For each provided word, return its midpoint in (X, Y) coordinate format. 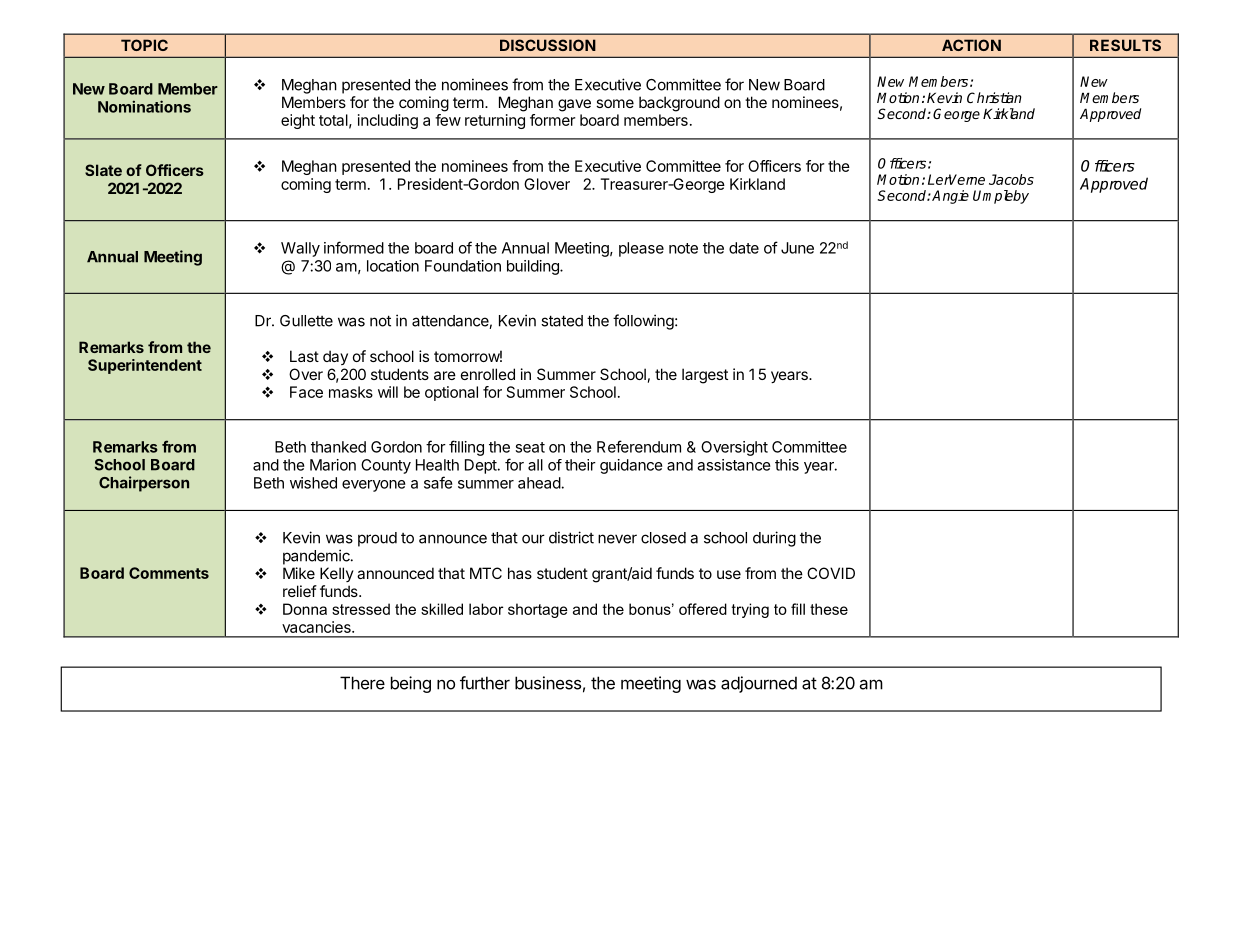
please (641, 249)
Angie (950, 197)
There (362, 683)
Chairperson (144, 484)
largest (705, 376)
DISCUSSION (548, 45)
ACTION (971, 45)
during (774, 539)
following (643, 322)
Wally (300, 249)
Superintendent (145, 366)
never (617, 539)
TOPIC (144, 45)
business (548, 683)
